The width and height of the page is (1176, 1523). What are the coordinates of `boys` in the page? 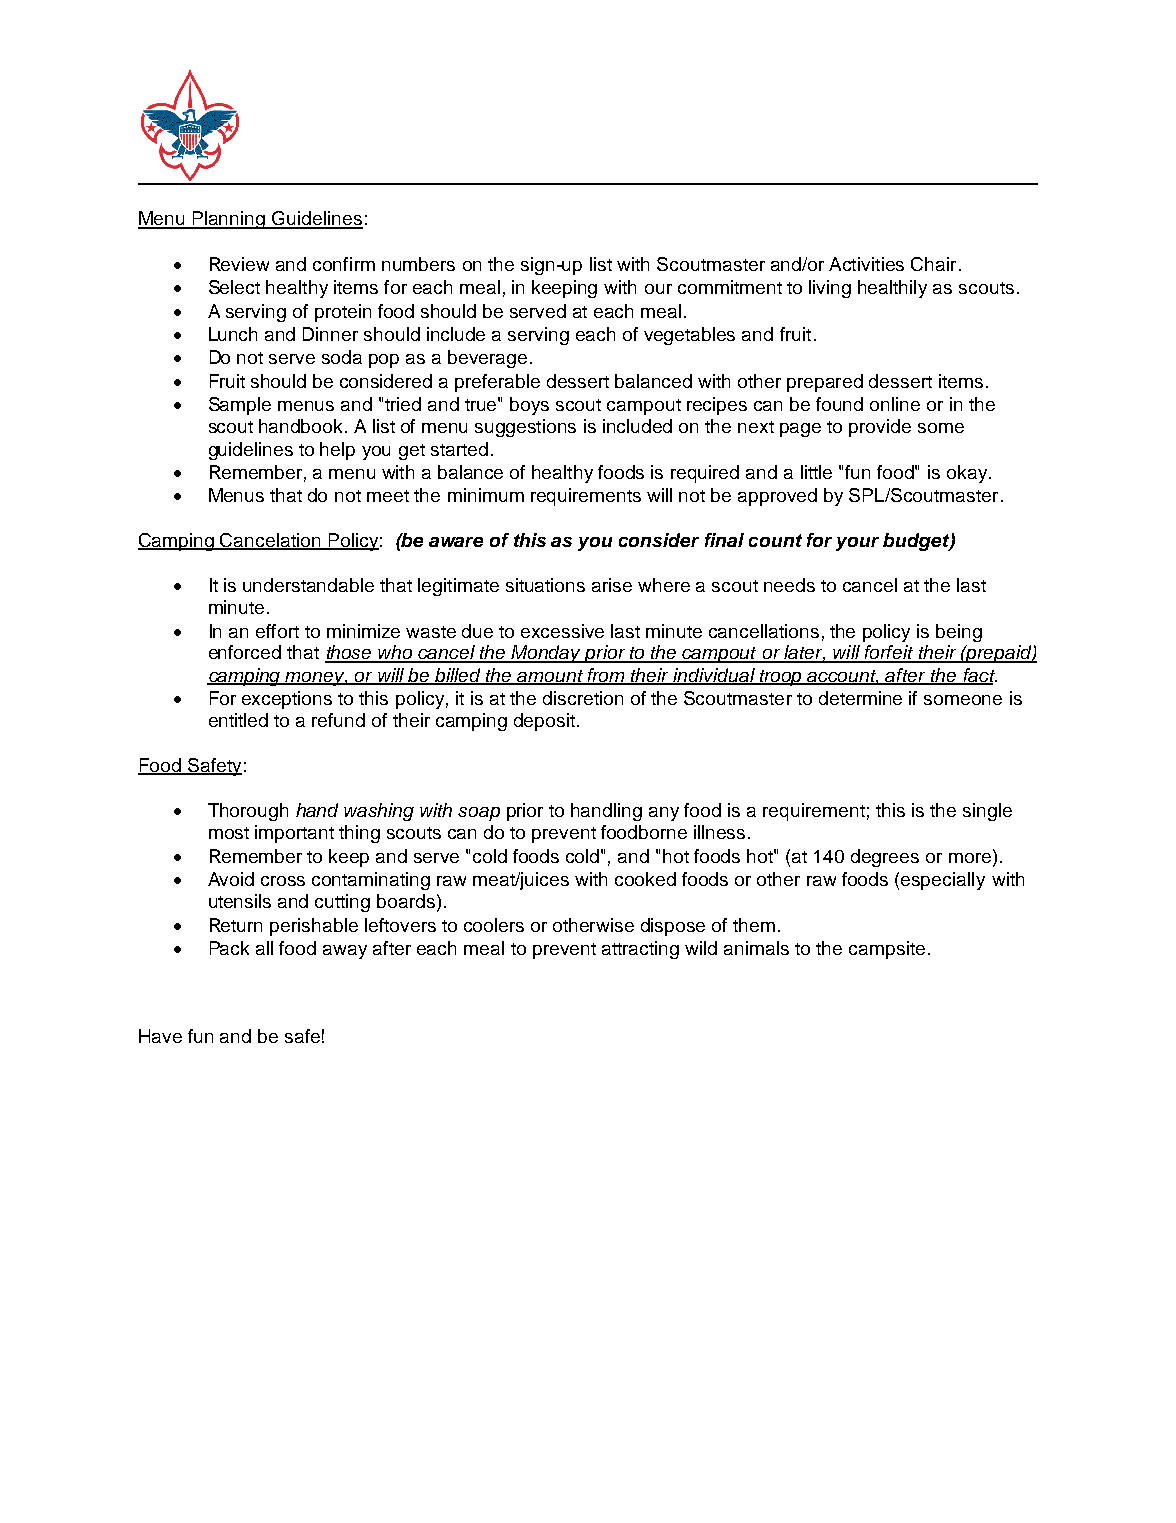 It's located at (529, 406).
